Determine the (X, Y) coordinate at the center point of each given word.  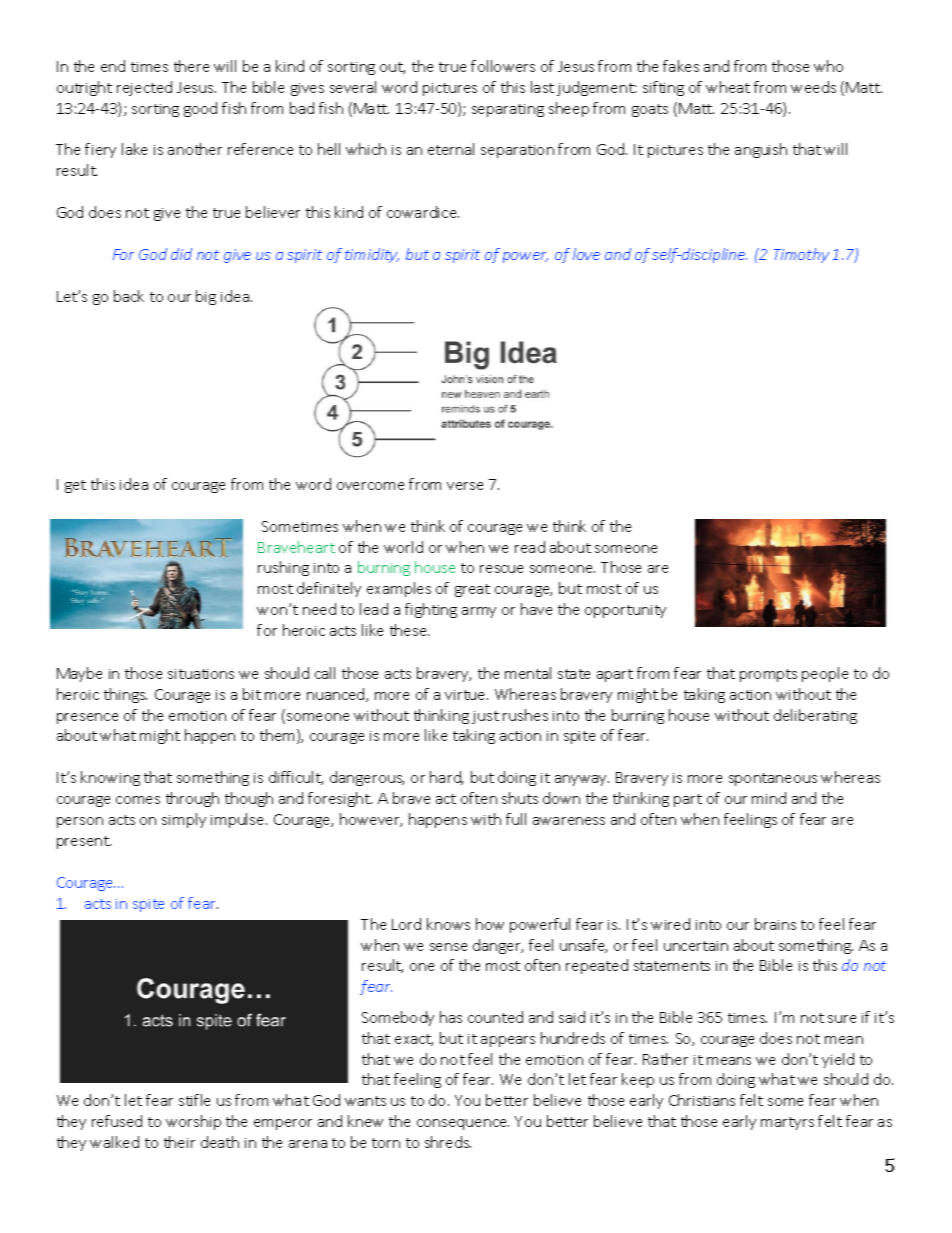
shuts (520, 798)
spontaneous (773, 779)
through (192, 799)
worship (193, 1122)
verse (465, 486)
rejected (144, 88)
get (75, 486)
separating (508, 110)
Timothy (801, 255)
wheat (728, 87)
